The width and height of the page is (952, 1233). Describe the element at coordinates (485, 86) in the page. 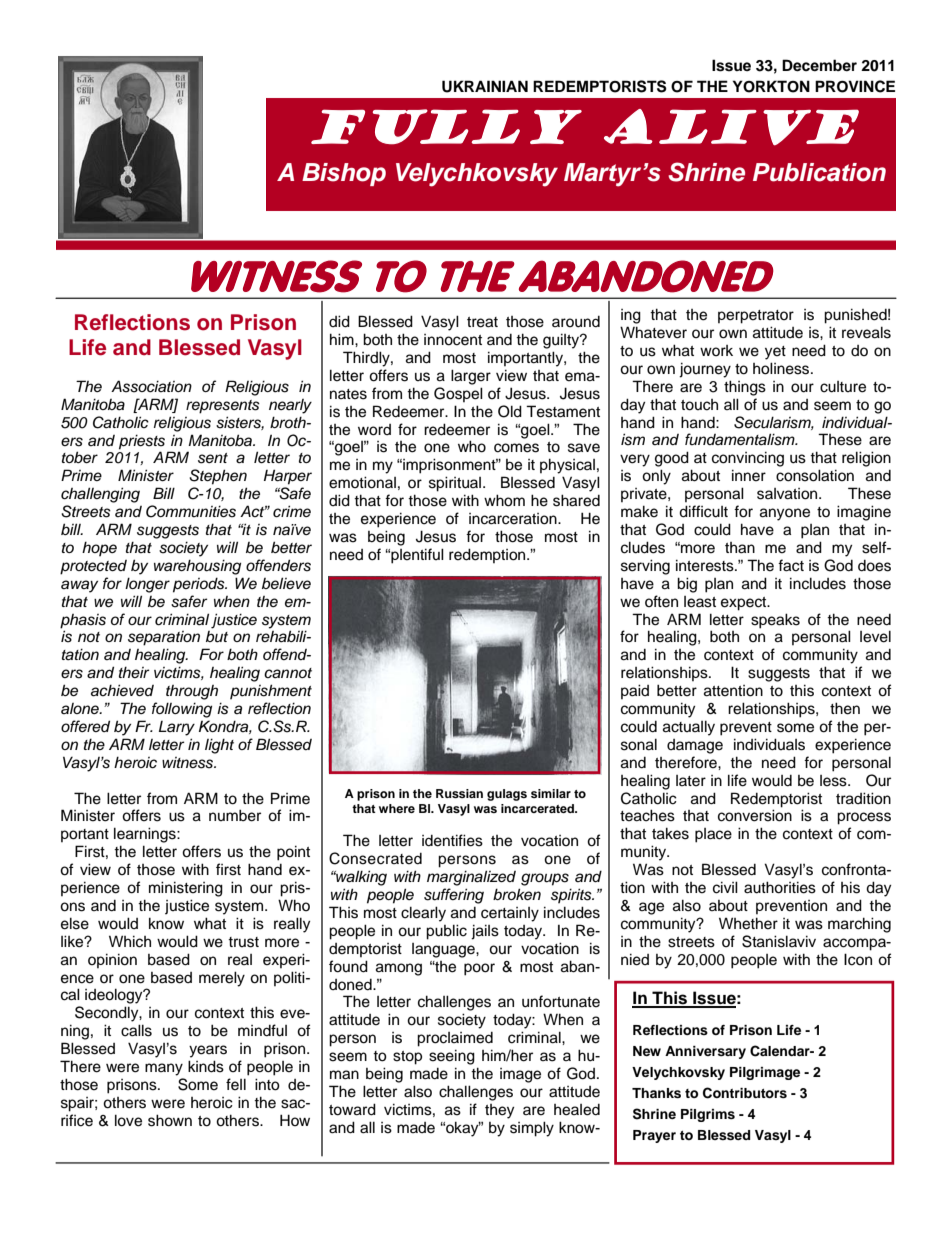

I see `UKRAINIAN` at that location.
